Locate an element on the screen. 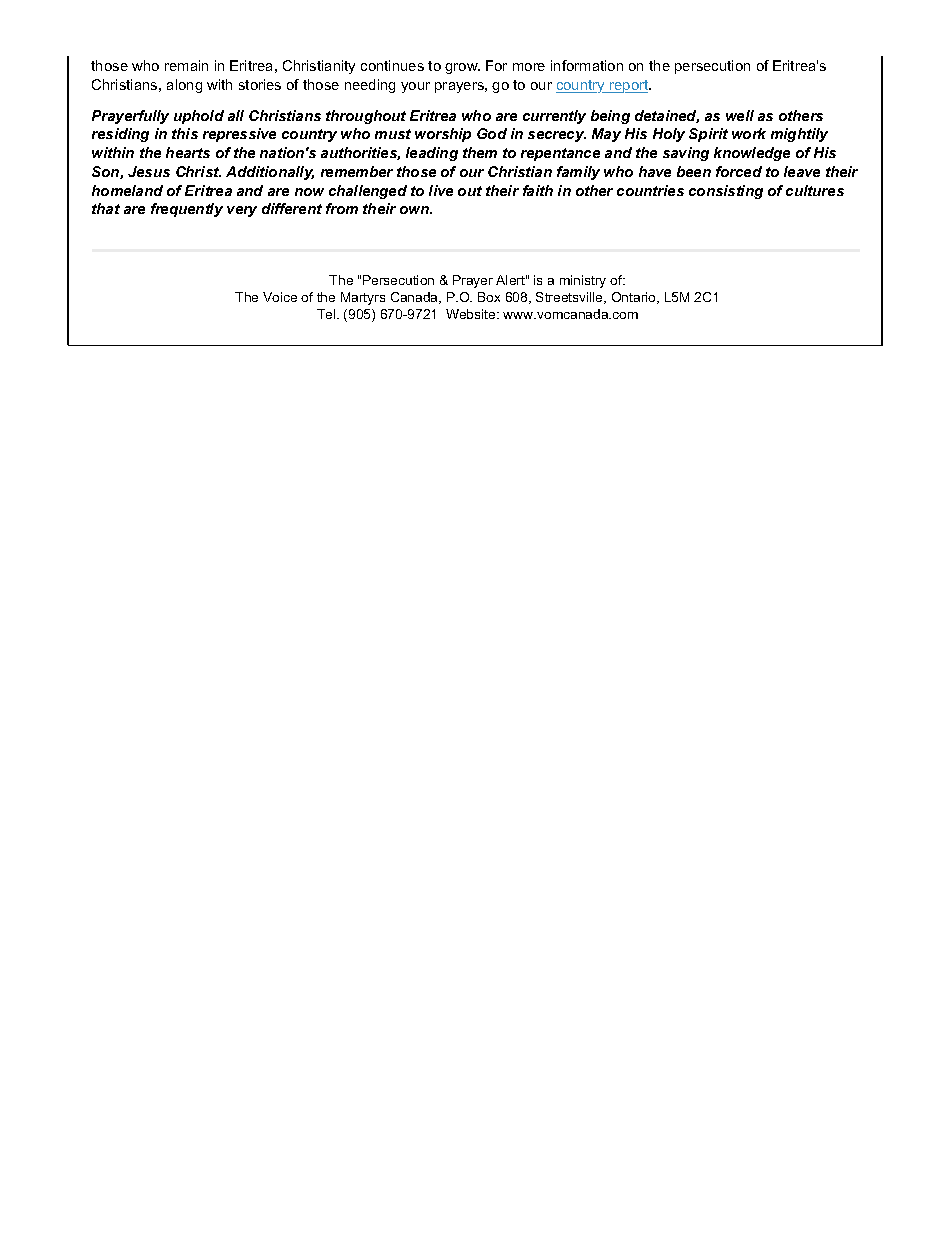  remain is located at coordinates (186, 65).
